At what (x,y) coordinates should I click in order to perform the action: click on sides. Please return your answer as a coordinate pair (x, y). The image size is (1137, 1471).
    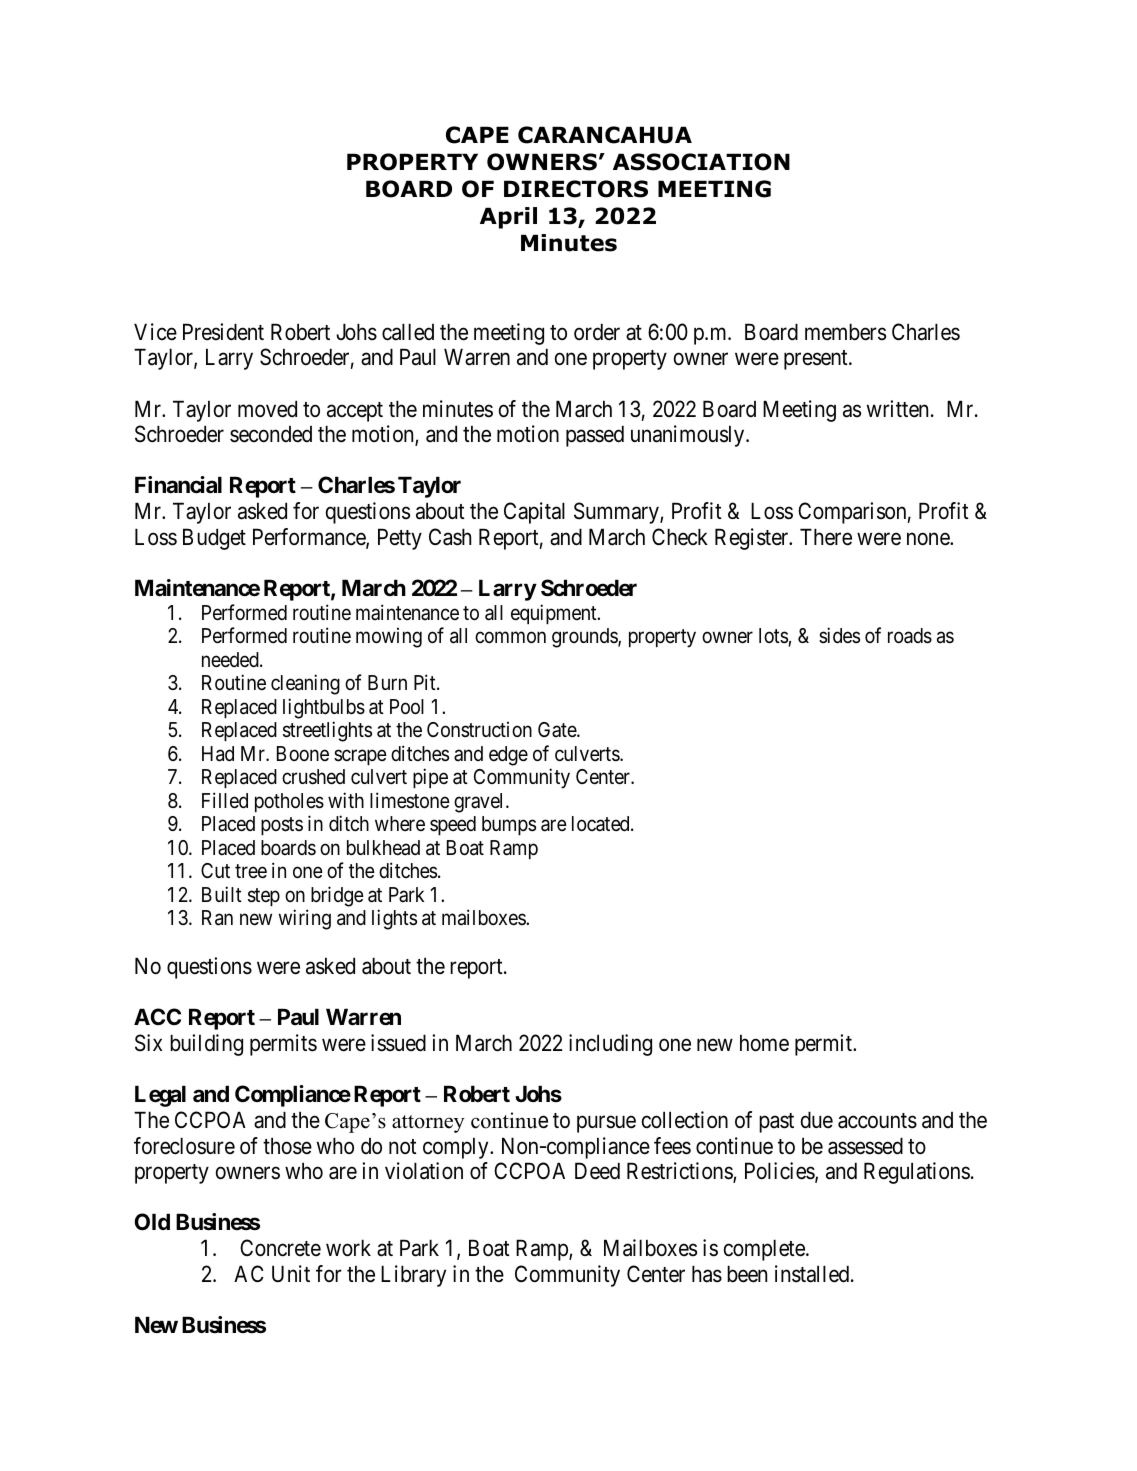
    Looking at the image, I should click on (839, 635).
